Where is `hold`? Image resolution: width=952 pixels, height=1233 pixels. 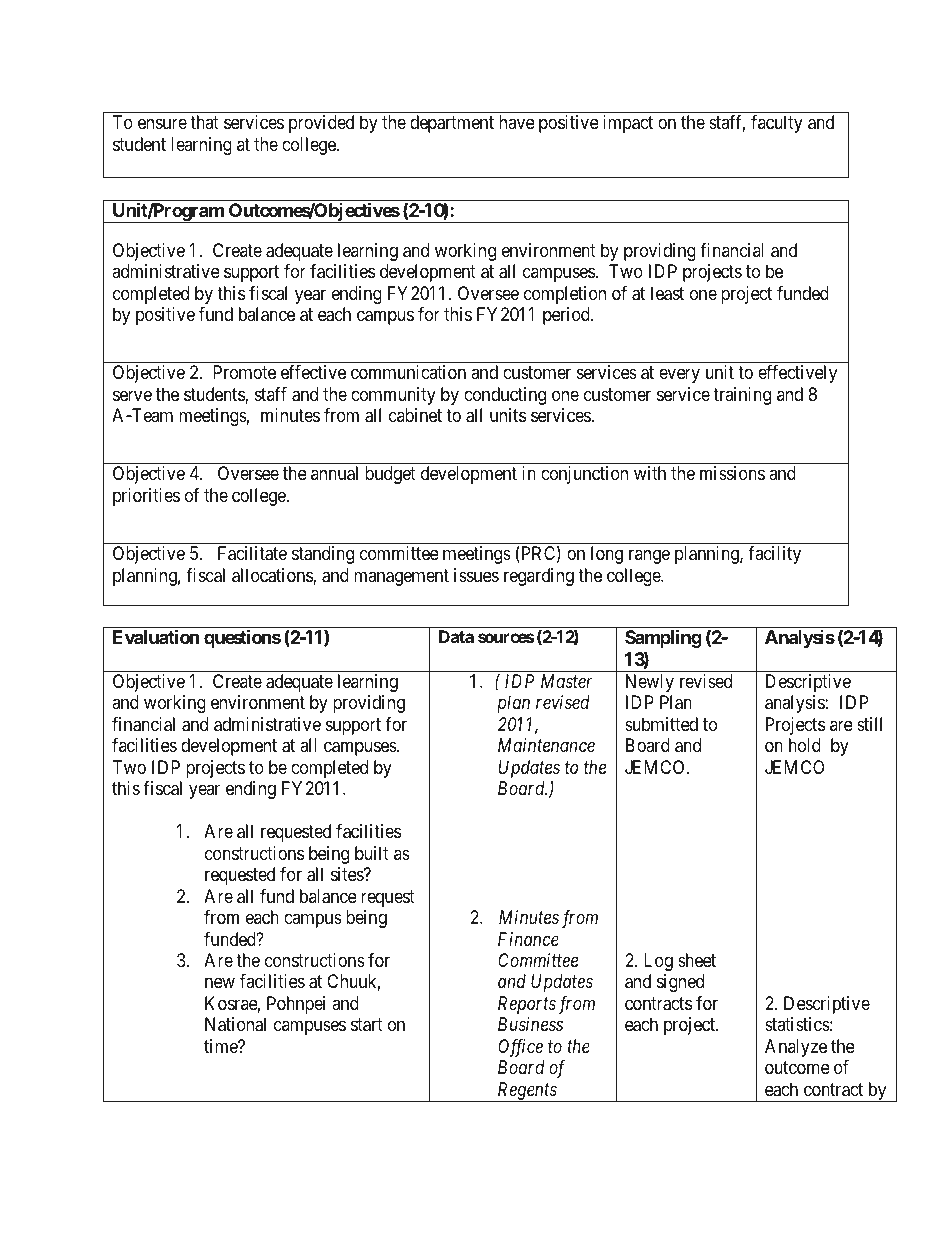
hold is located at coordinates (805, 745).
